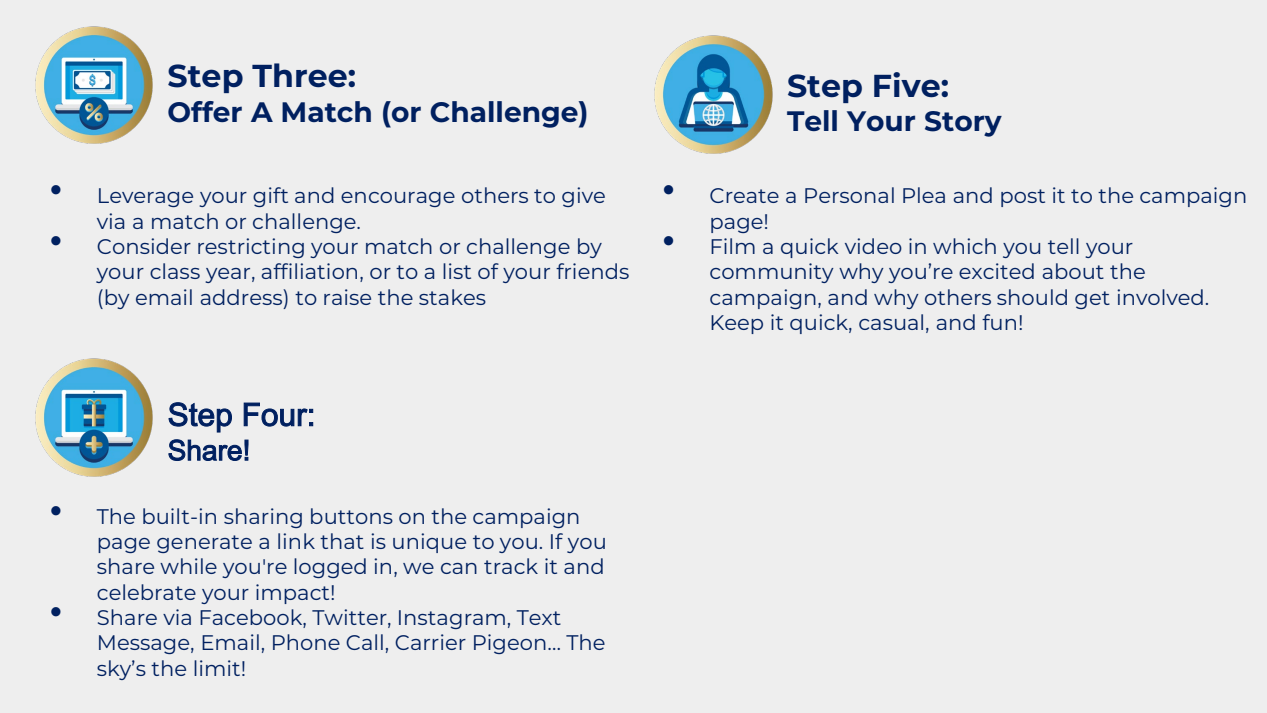 This screenshot has width=1267, height=713. I want to click on affiliation, so click(309, 271).
